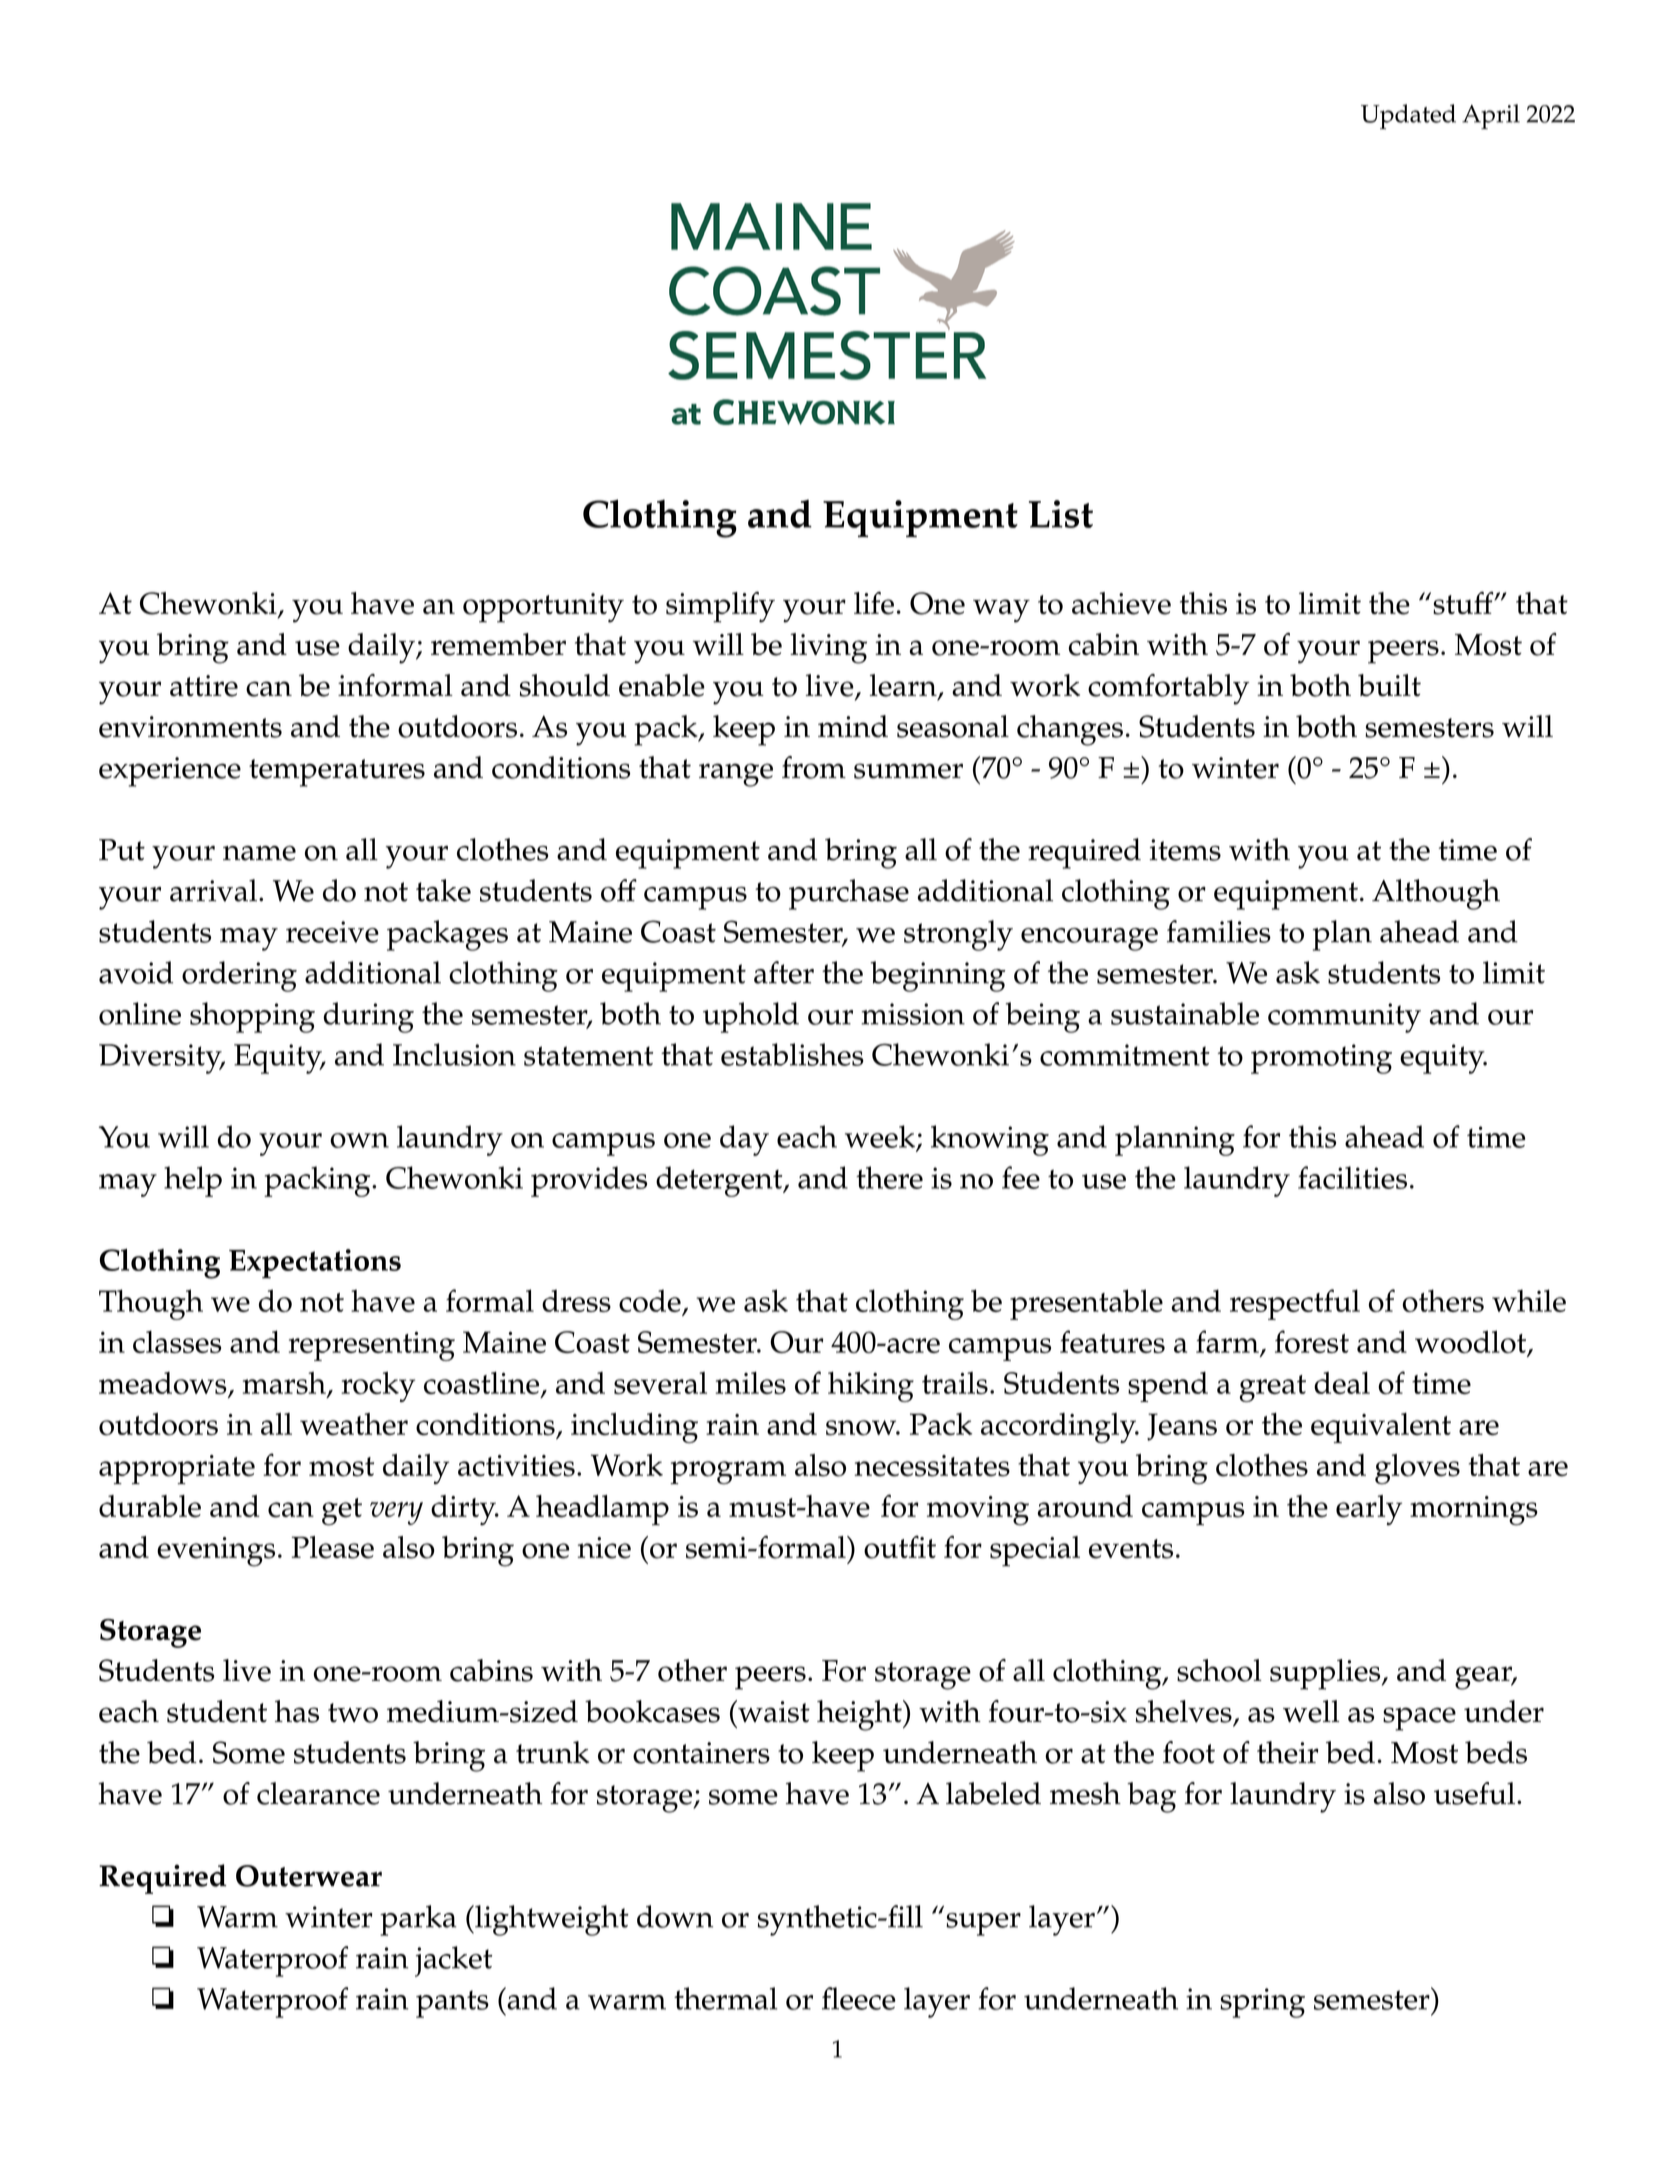 This image has height=2167, width=1675. What do you see at coordinates (859, 1998) in the image?
I see `fleece` at bounding box center [859, 1998].
